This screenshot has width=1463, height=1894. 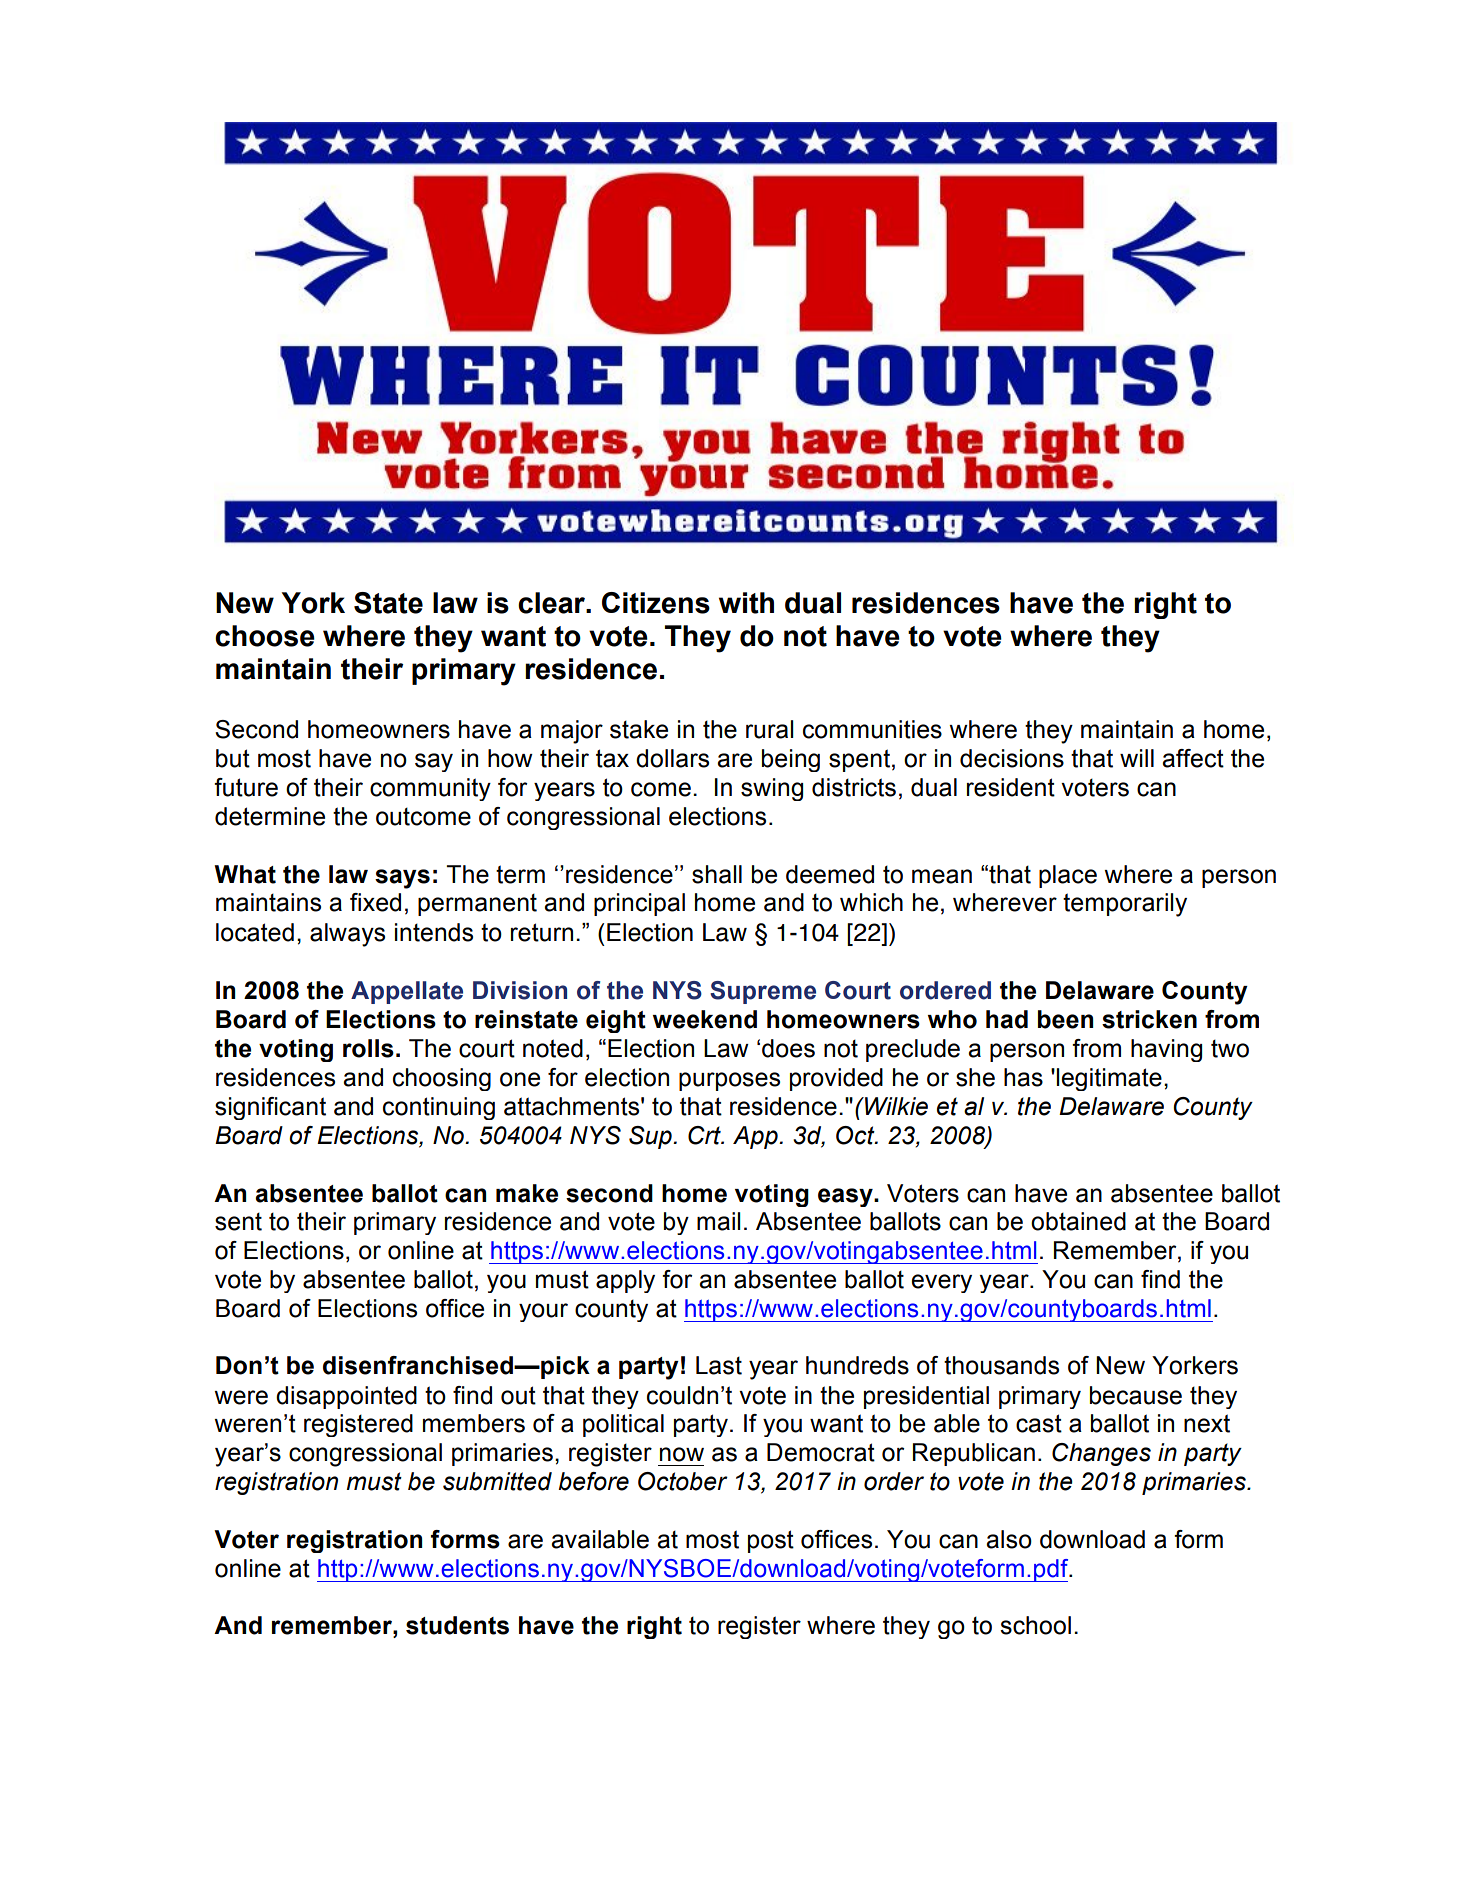 What do you see at coordinates (543, 1312) in the screenshot?
I see `your` at bounding box center [543, 1312].
